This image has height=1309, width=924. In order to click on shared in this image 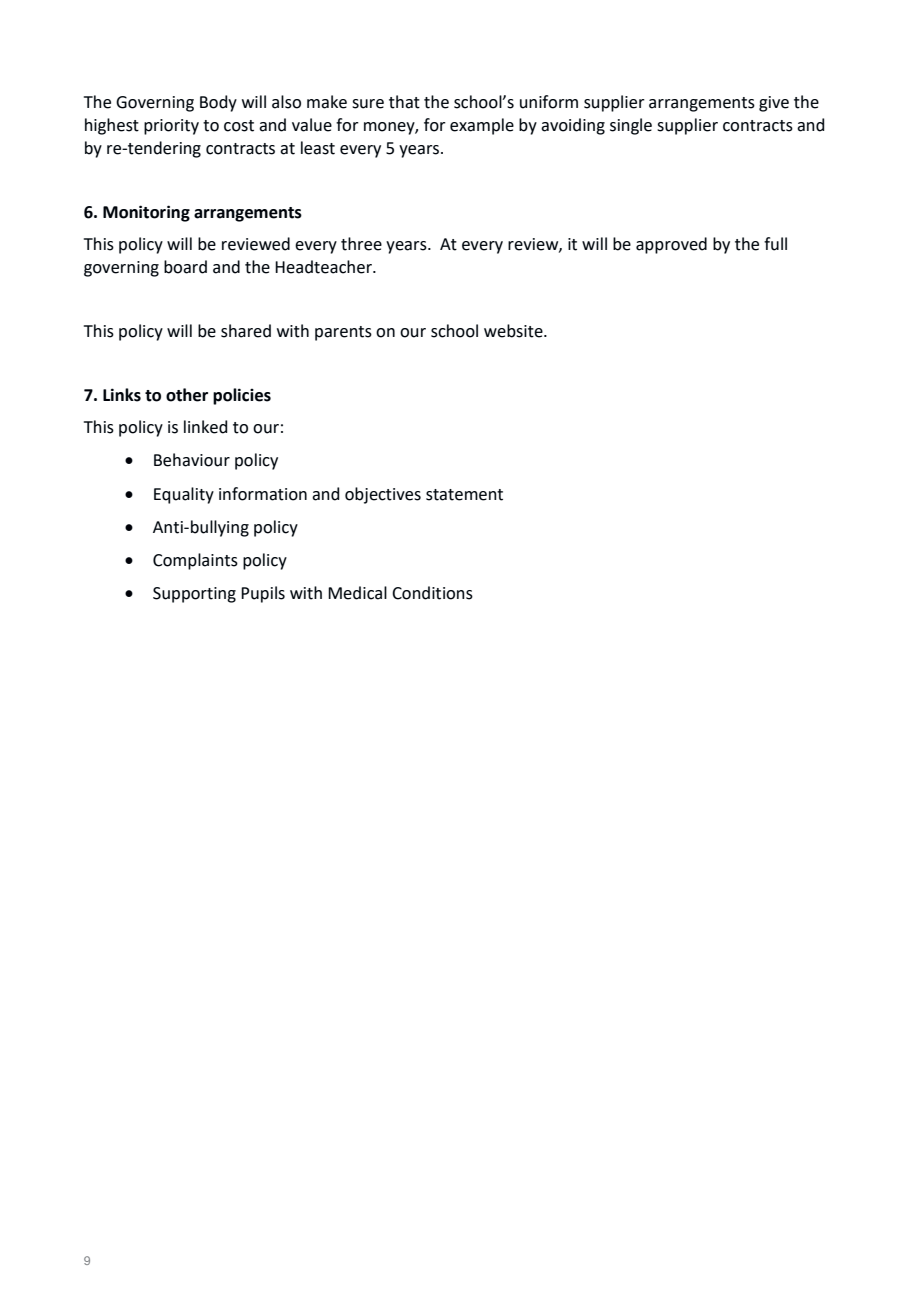, I will do `click(246, 331)`.
